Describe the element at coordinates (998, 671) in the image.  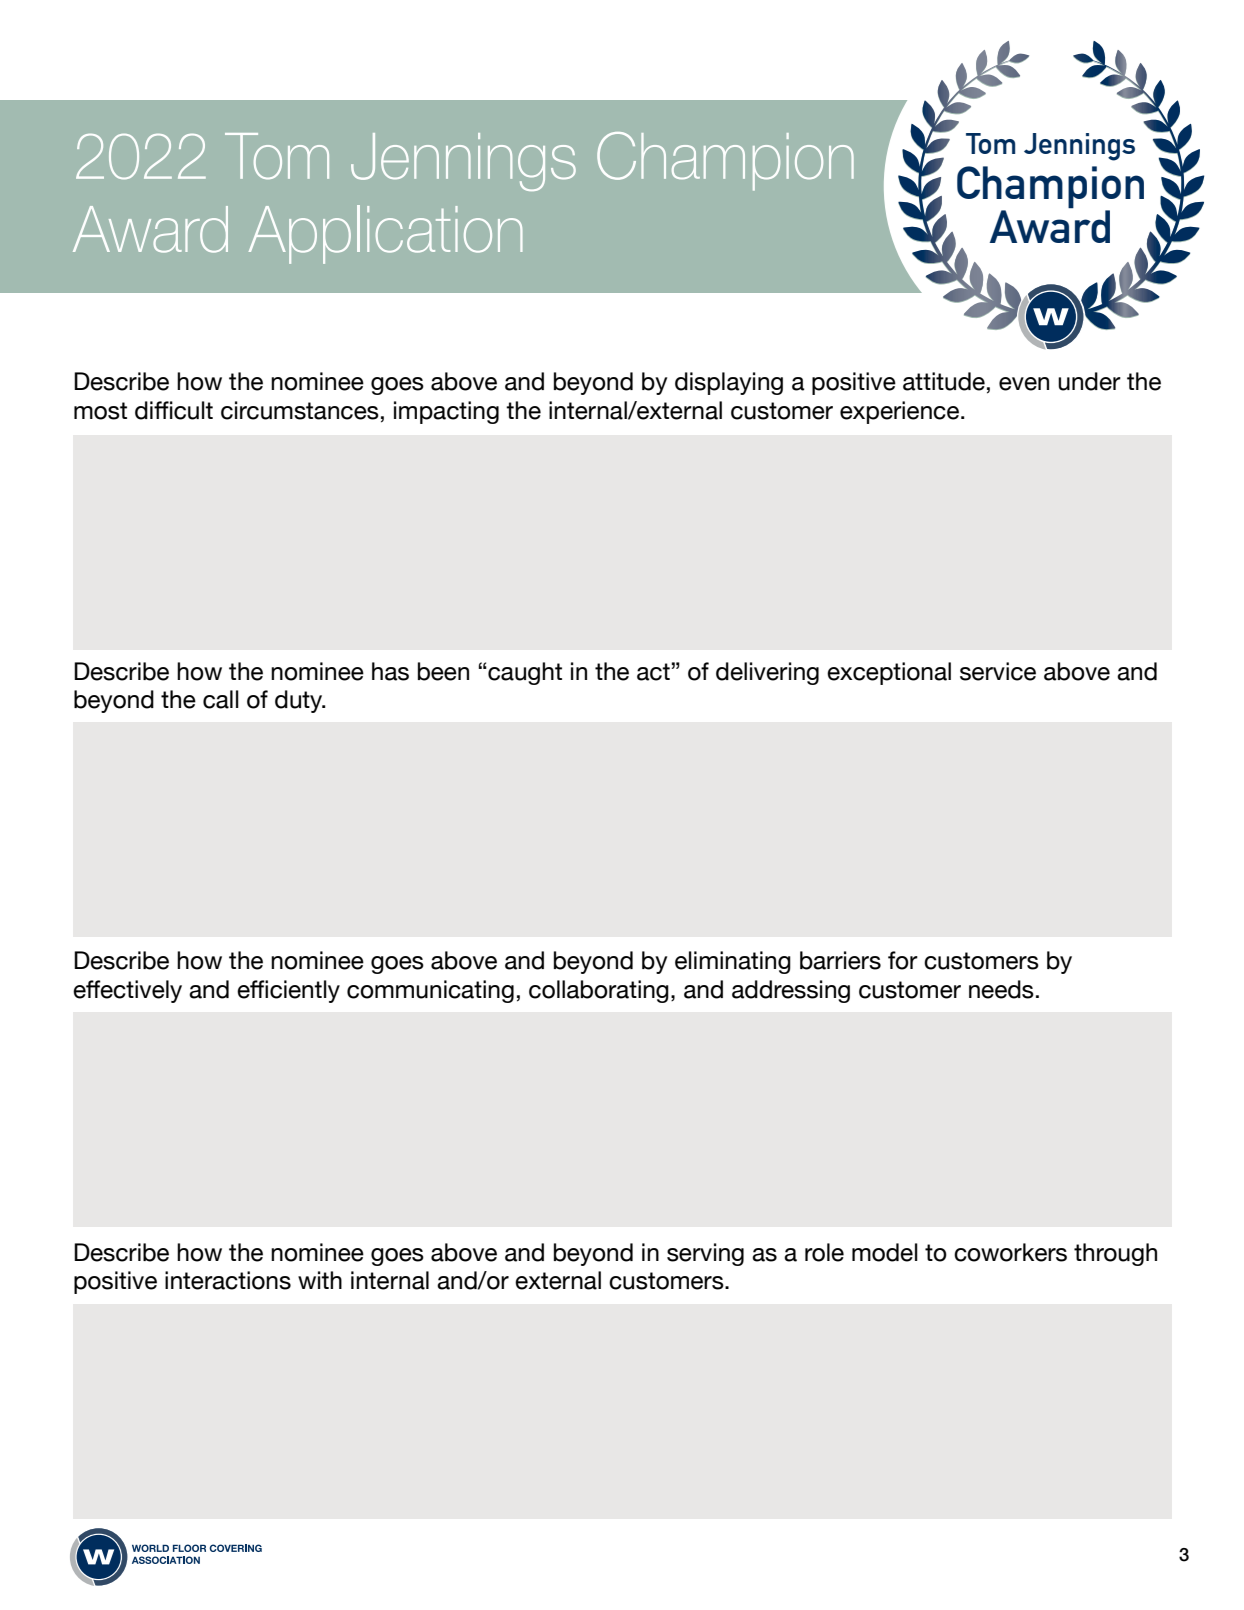
I see `service` at that location.
